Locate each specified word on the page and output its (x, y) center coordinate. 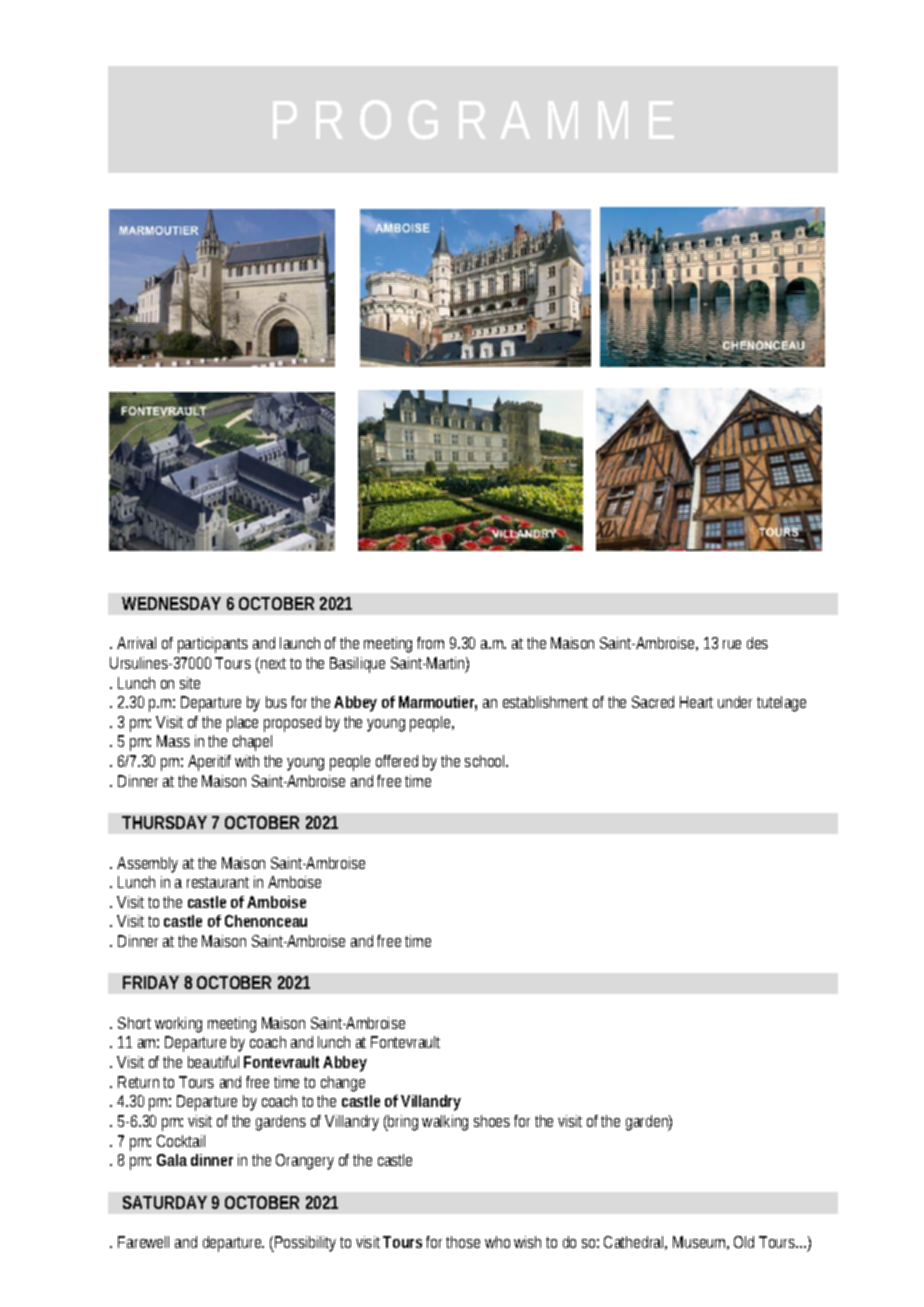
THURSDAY (164, 822)
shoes (492, 1121)
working (178, 1025)
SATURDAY (165, 1202)
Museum (701, 1243)
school (486, 761)
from (430, 643)
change (343, 1084)
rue (732, 644)
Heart (696, 702)
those (463, 1242)
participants (213, 645)
